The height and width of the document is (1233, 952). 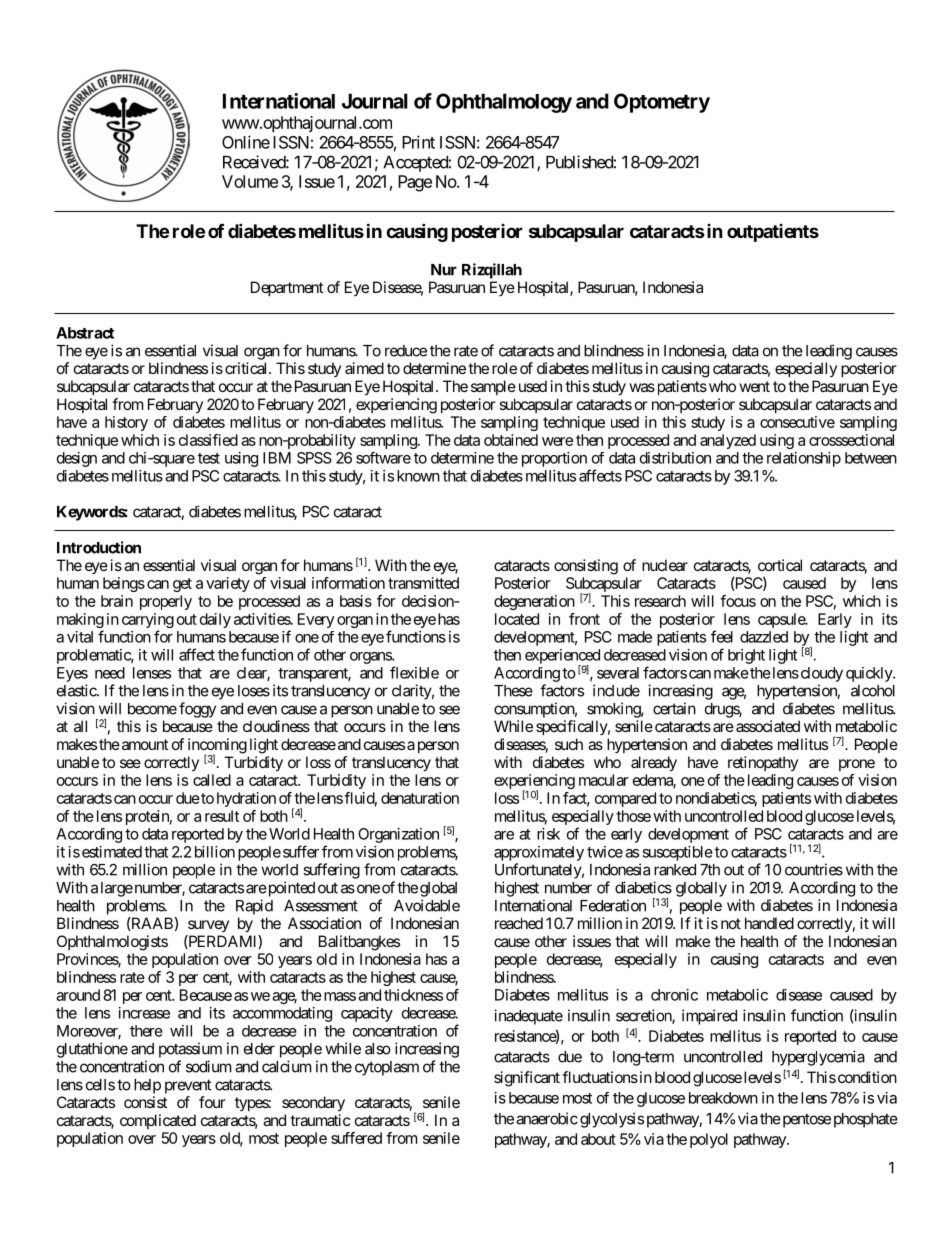 What do you see at coordinates (517, 619) in the document?
I see `located` at bounding box center [517, 619].
